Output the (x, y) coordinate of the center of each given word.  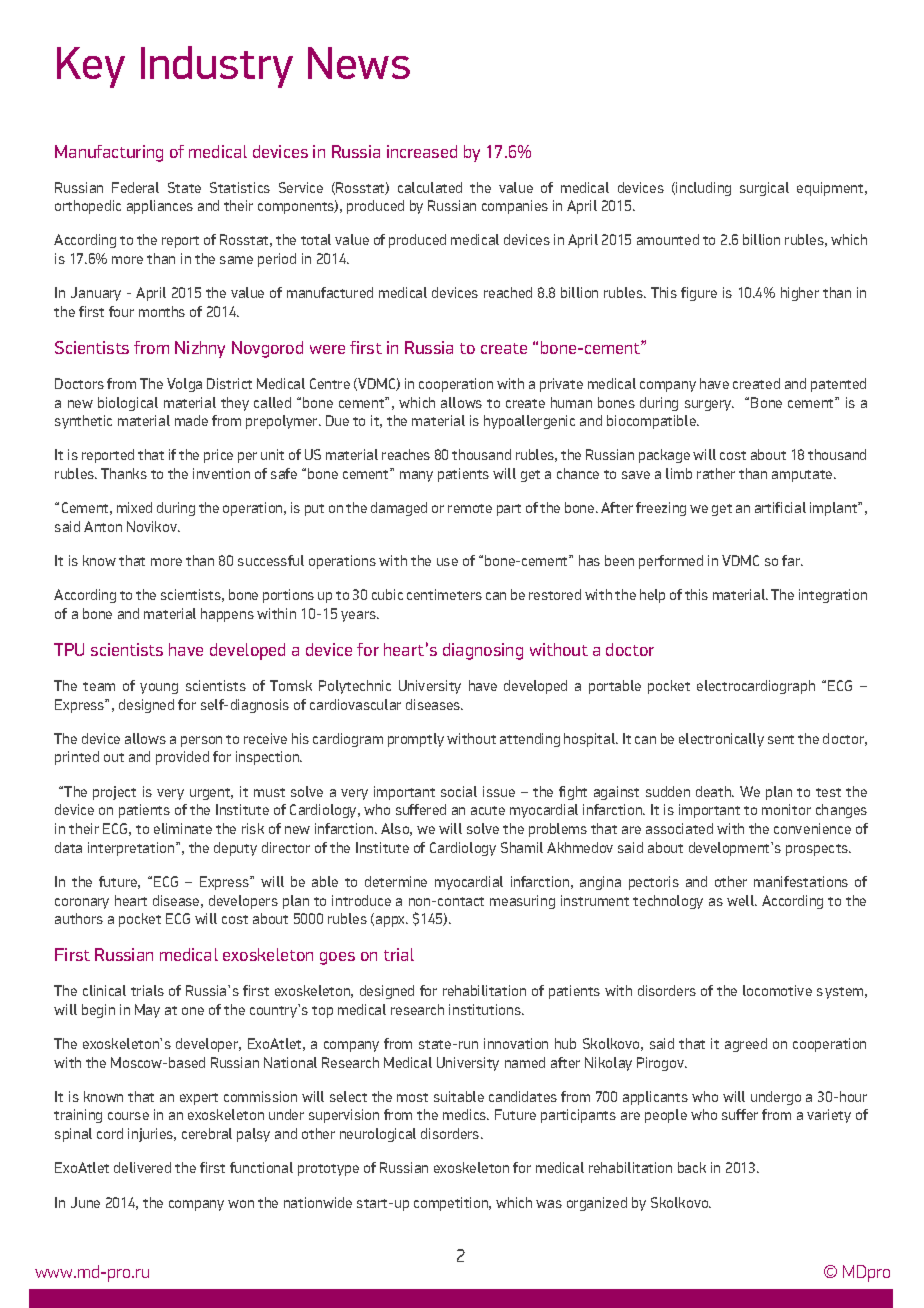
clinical (104, 990)
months (162, 311)
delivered (142, 1167)
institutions (486, 1009)
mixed (134, 507)
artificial (780, 507)
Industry (217, 67)
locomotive (777, 990)
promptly (416, 740)
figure (699, 294)
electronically (721, 740)
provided (182, 758)
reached (508, 292)
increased (422, 151)
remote (470, 508)
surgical (764, 189)
